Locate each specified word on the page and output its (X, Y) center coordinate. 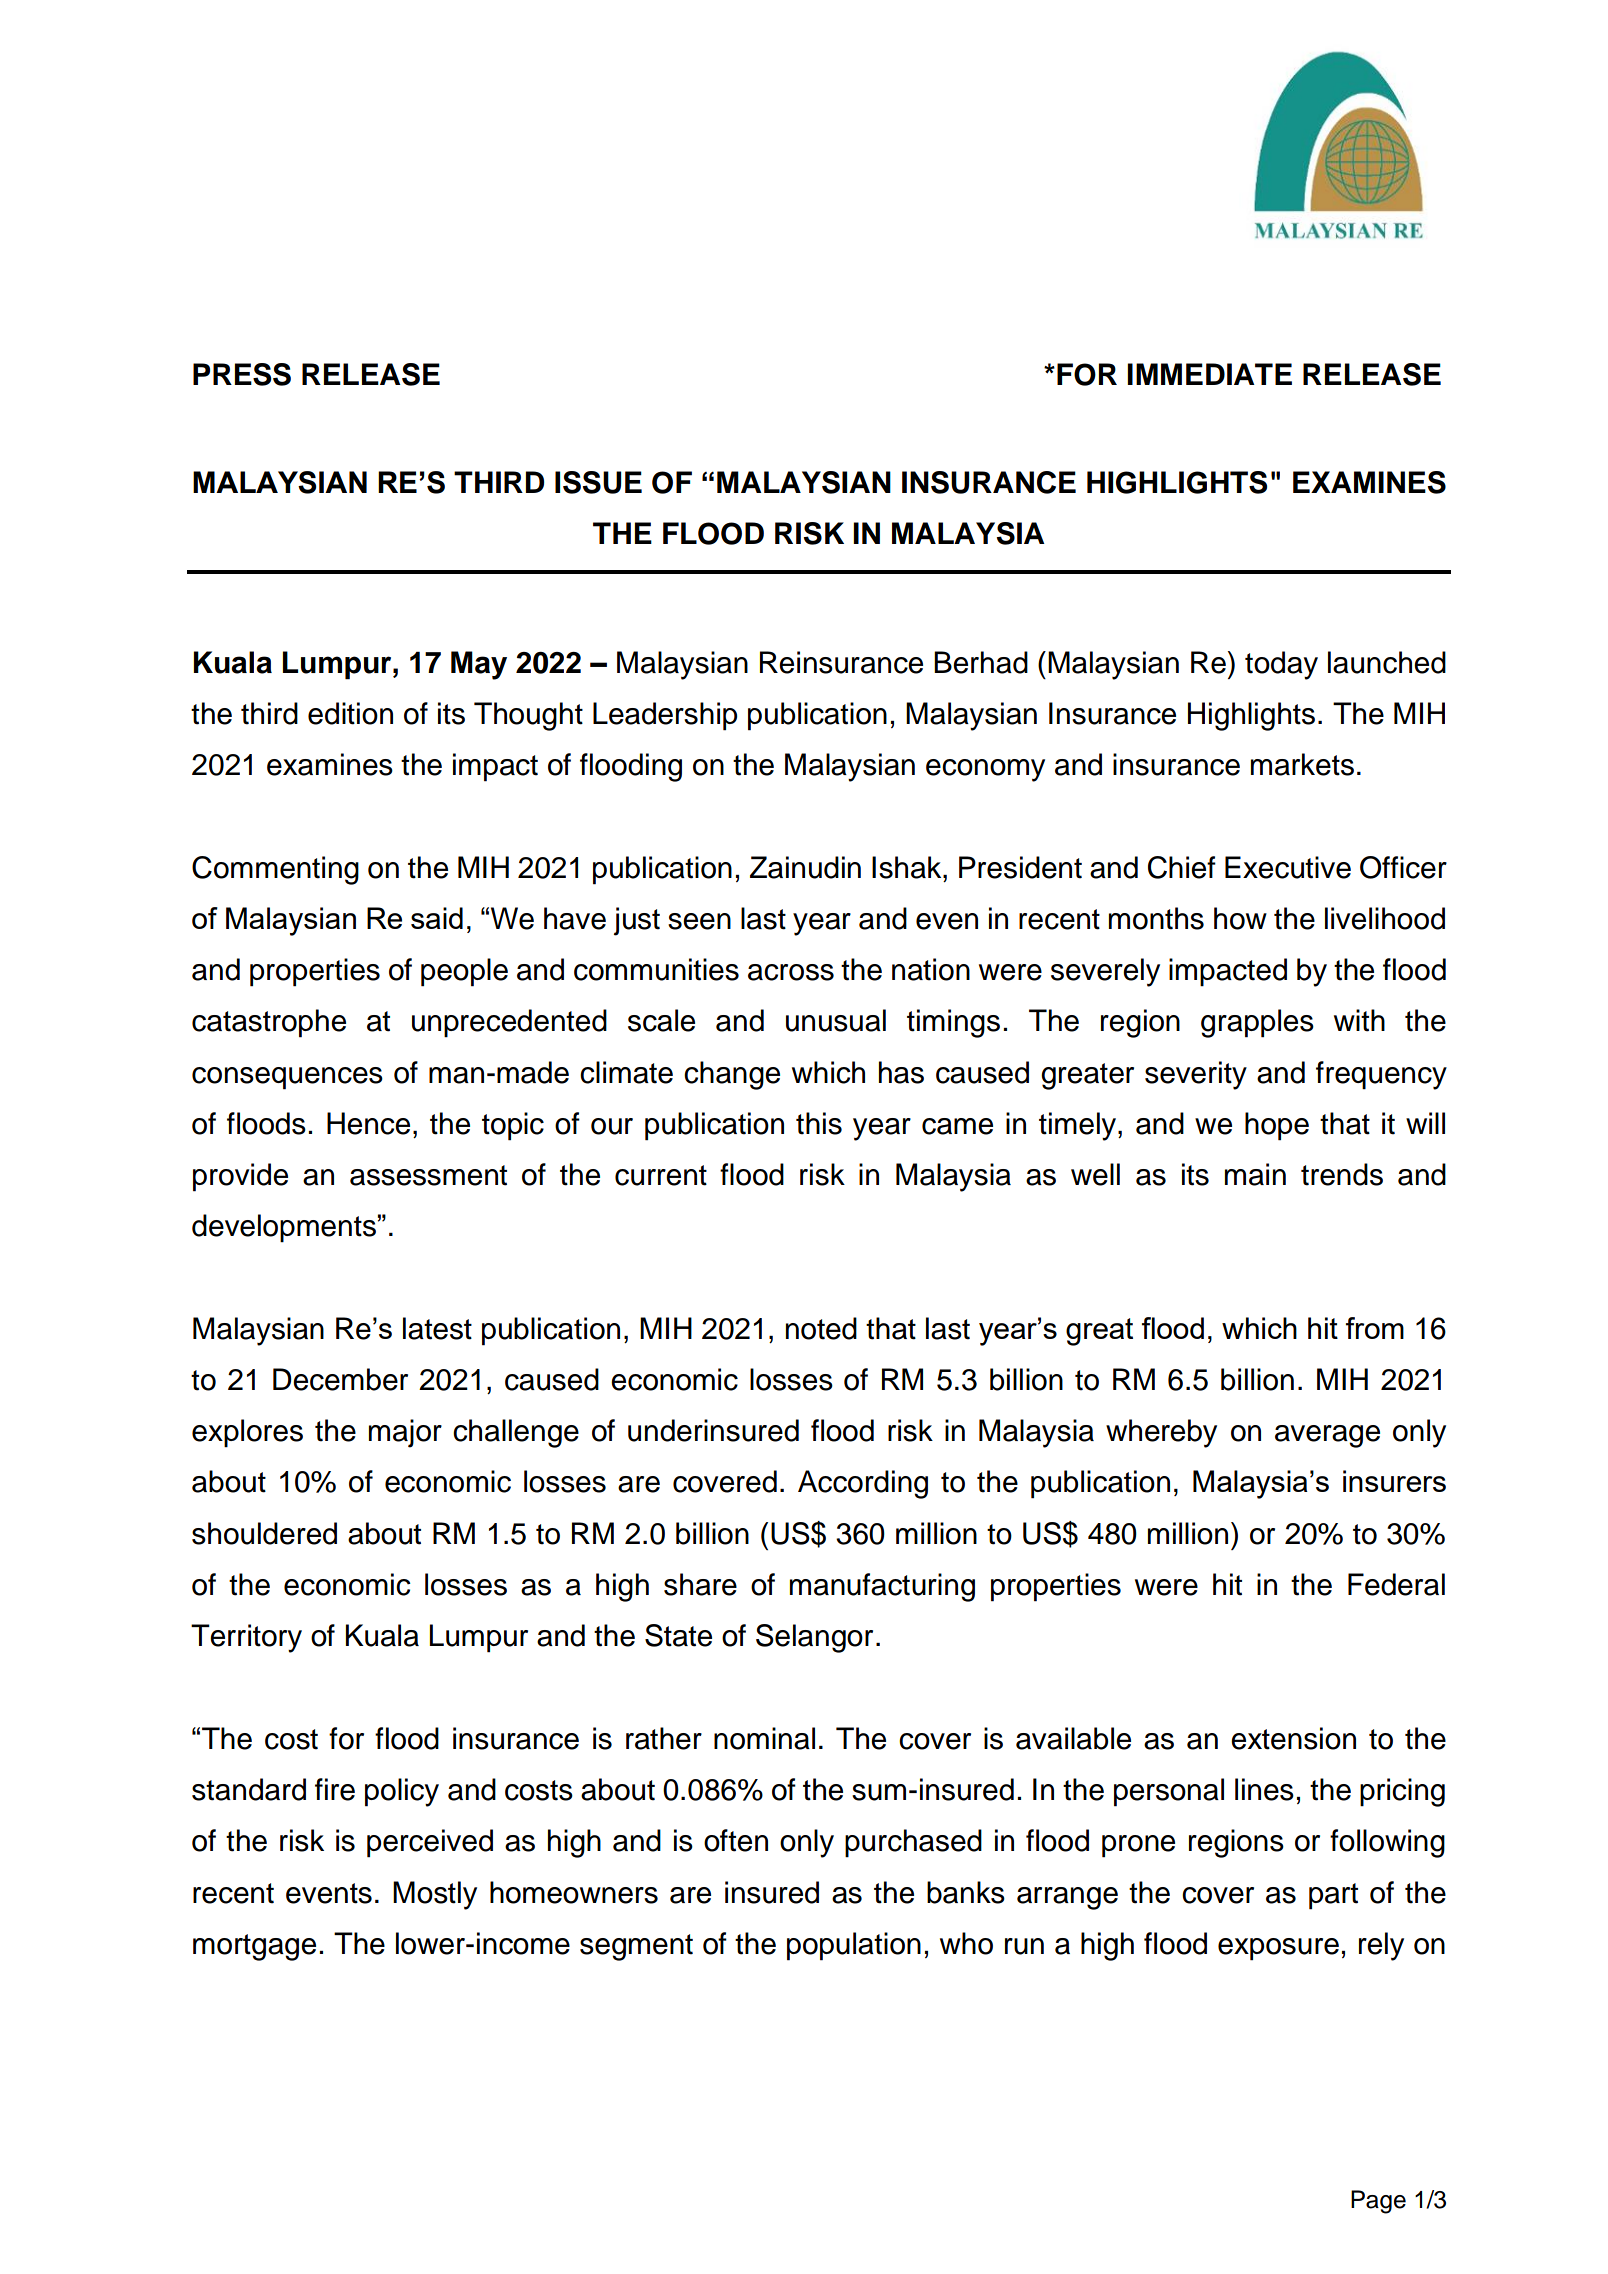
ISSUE (598, 482)
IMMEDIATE (1209, 374)
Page (1378, 2202)
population (854, 1946)
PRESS (242, 374)
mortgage (254, 1947)
